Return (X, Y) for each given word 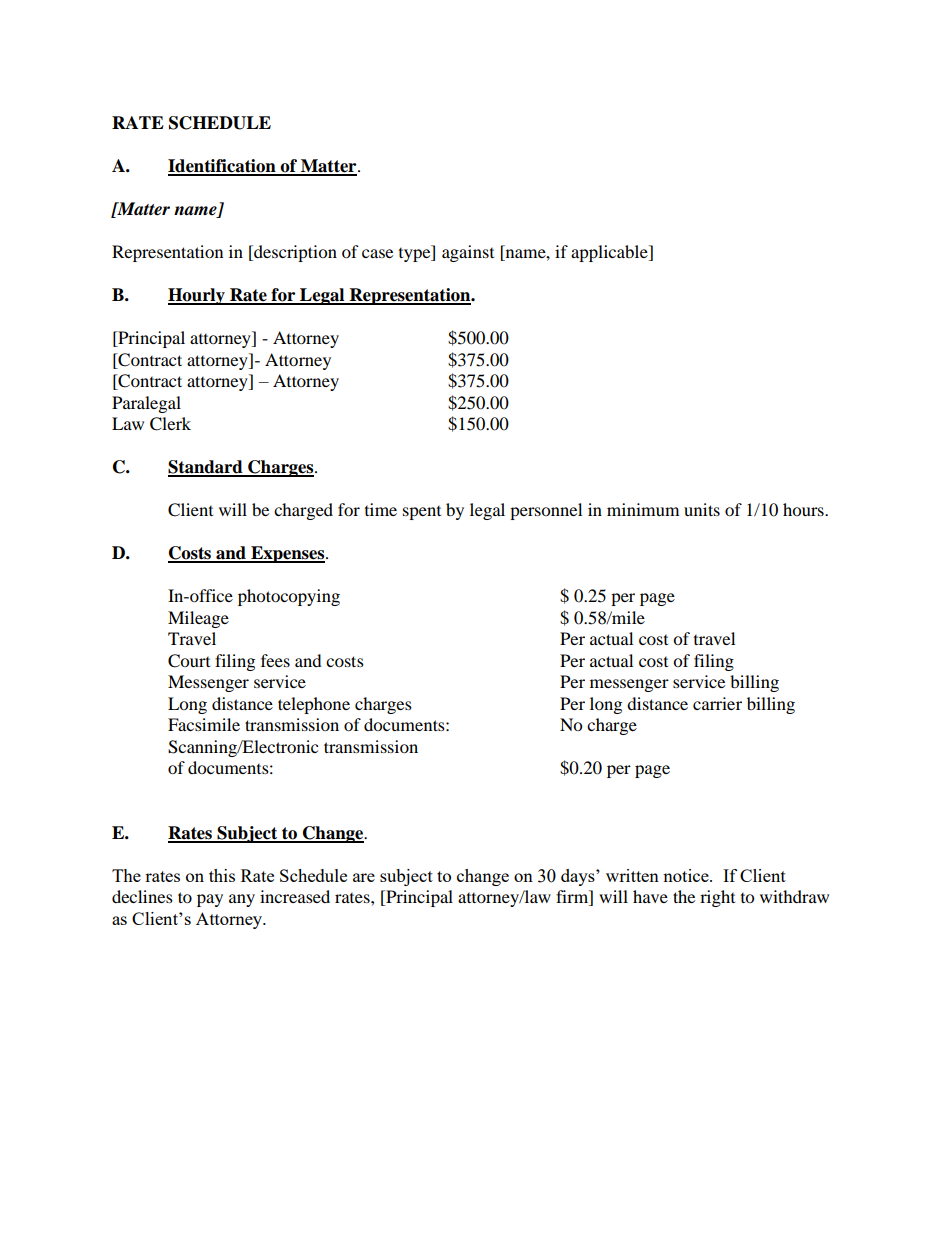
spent (422, 513)
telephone (314, 705)
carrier (717, 703)
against (468, 253)
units (702, 509)
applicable (610, 253)
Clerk (170, 424)
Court (189, 661)
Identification (223, 167)
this (222, 875)
